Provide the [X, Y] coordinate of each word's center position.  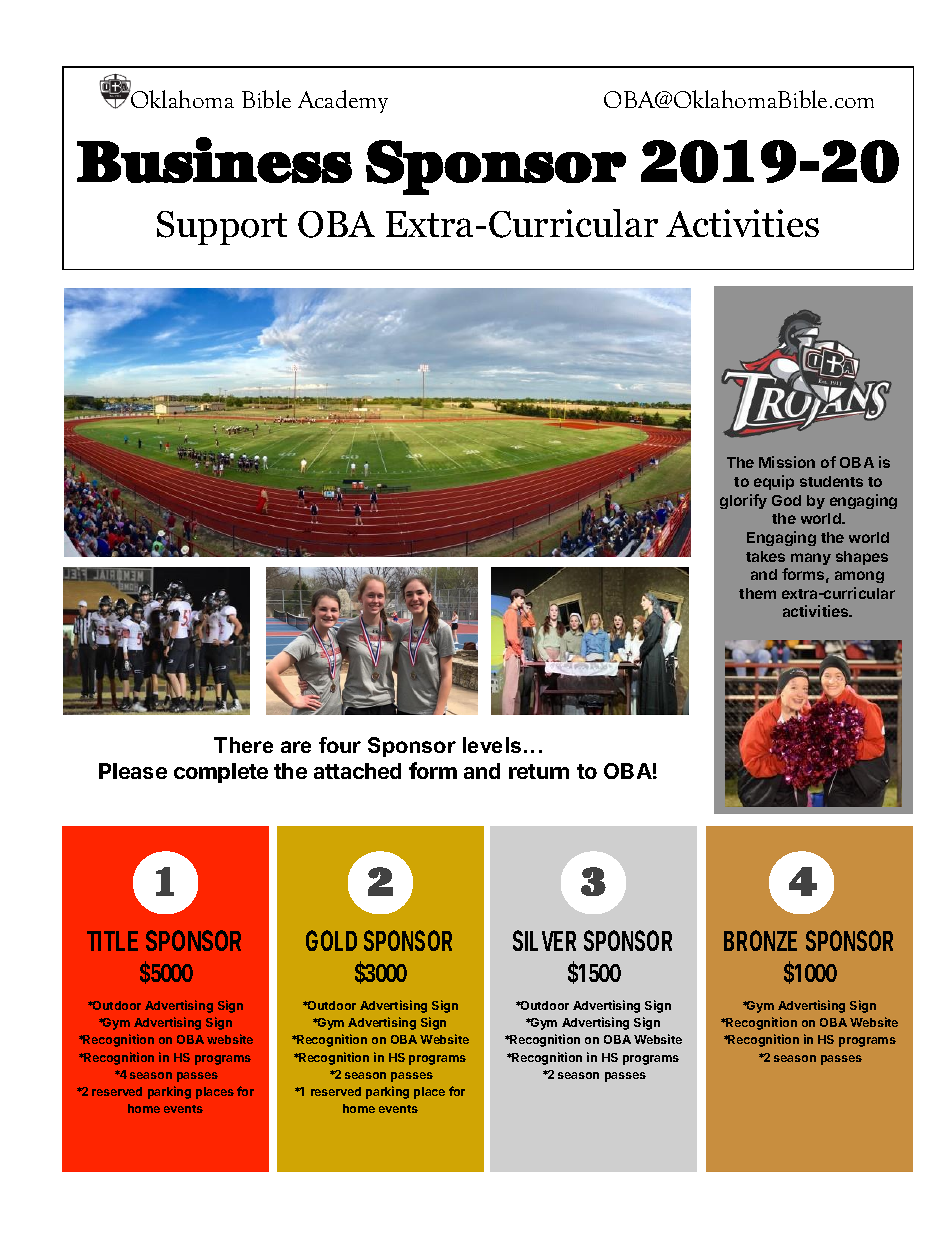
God [786, 500]
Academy [343, 101]
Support [222, 228]
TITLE [112, 941]
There [243, 745]
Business [214, 160]
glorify [743, 501]
